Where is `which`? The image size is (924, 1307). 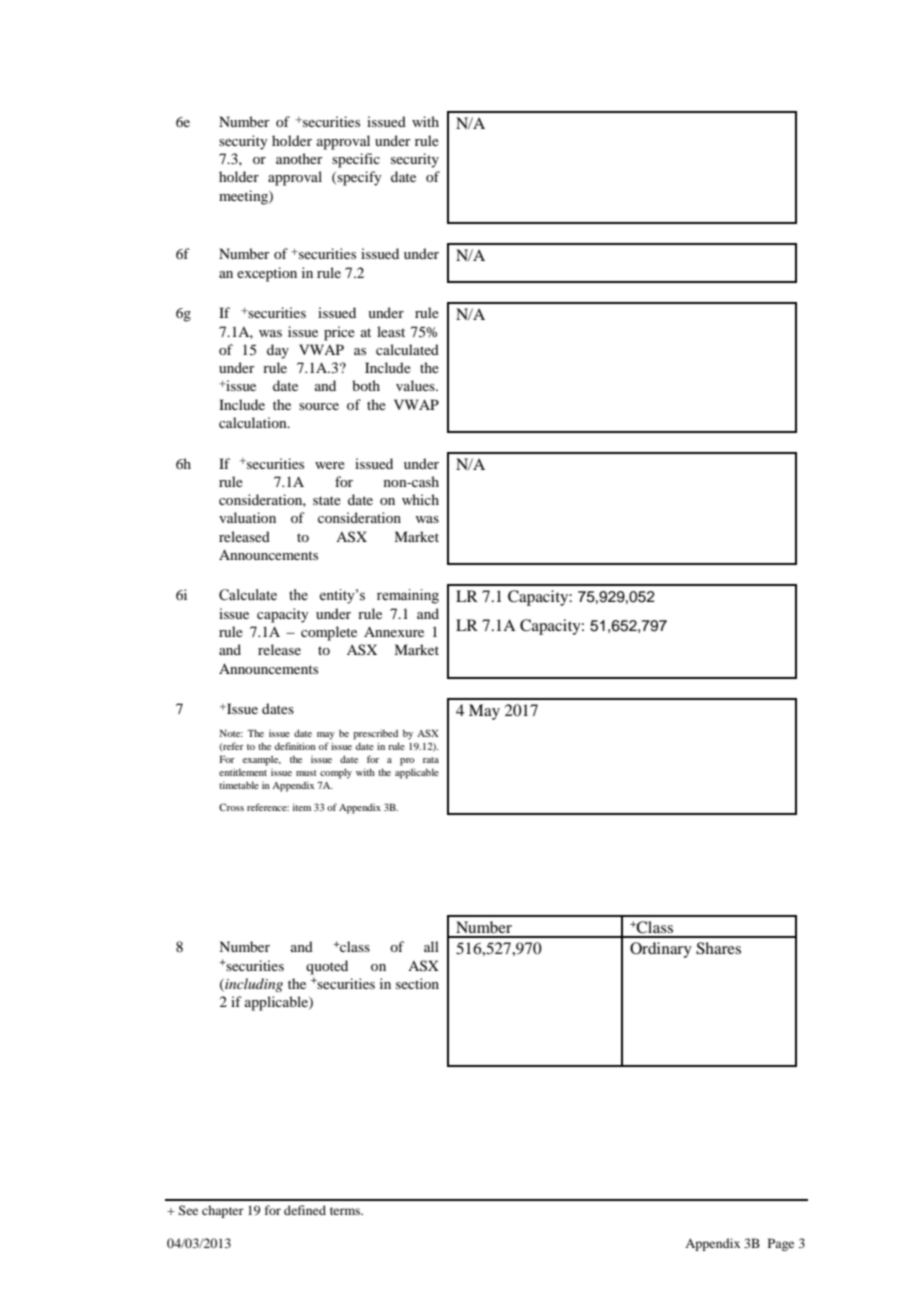 which is located at coordinates (420, 499).
